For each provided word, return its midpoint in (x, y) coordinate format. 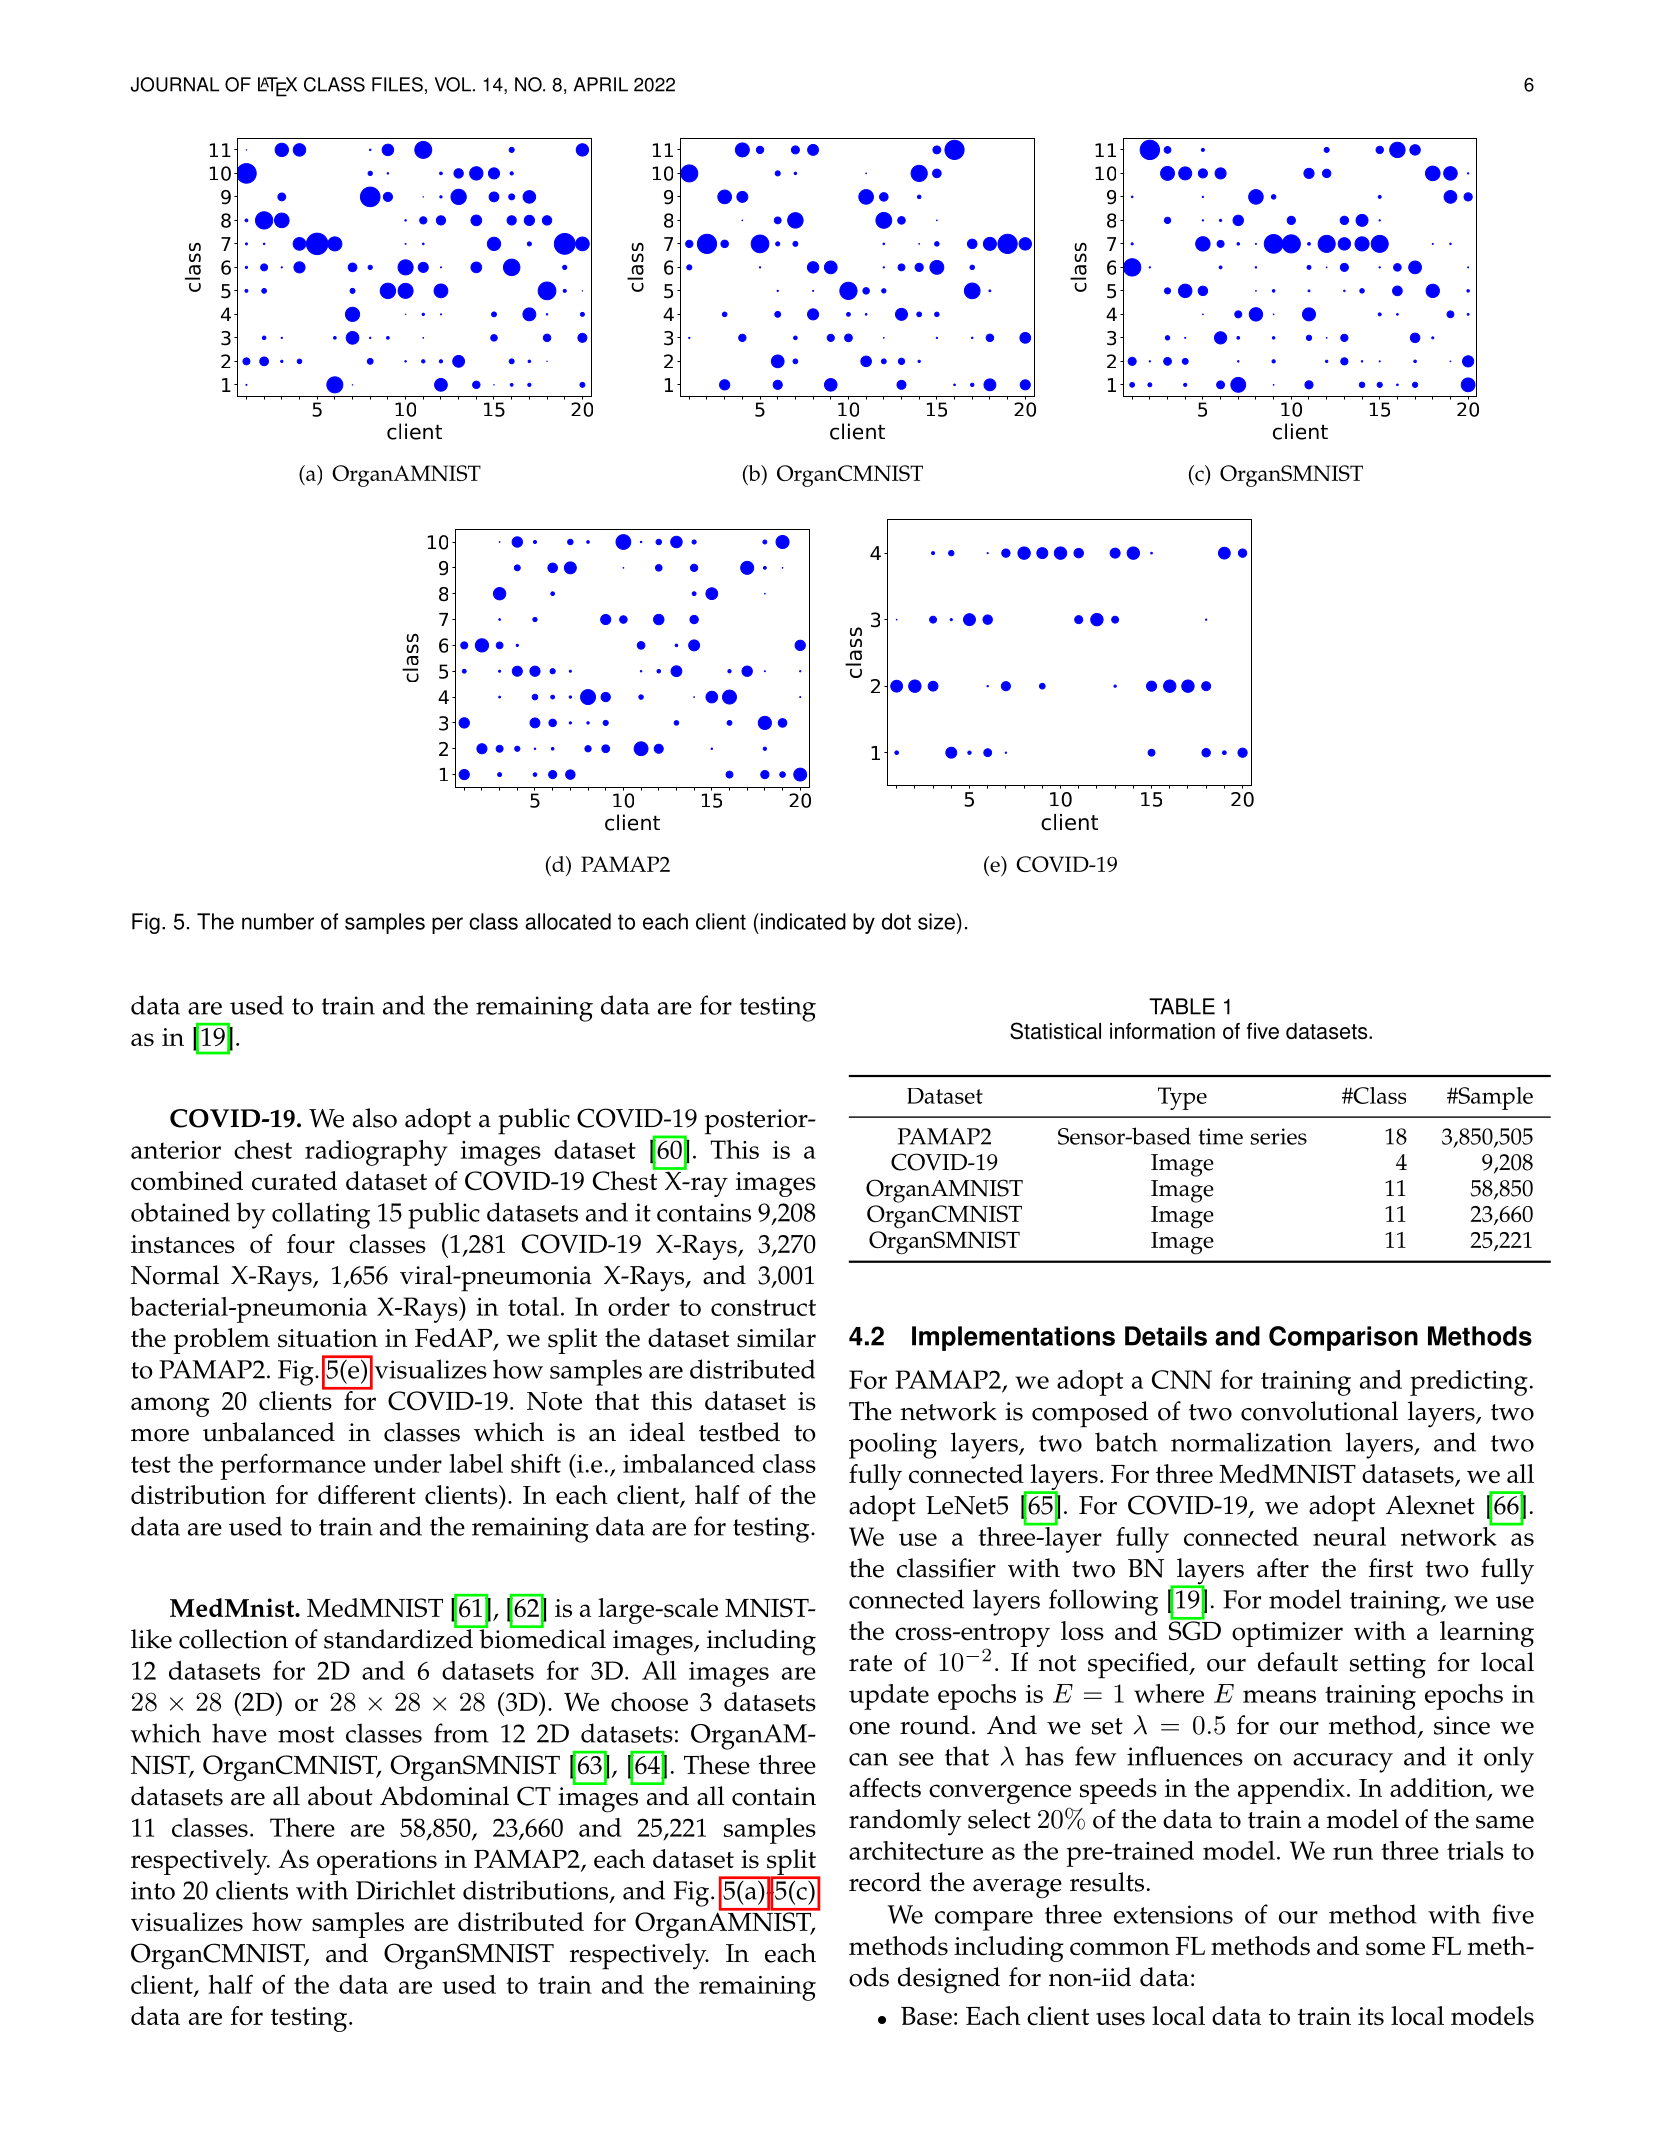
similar (776, 1338)
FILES (397, 84)
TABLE (1182, 1006)
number (278, 921)
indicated (802, 921)
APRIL (601, 84)
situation (328, 1338)
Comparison (1343, 1338)
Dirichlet (405, 1890)
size (936, 921)
